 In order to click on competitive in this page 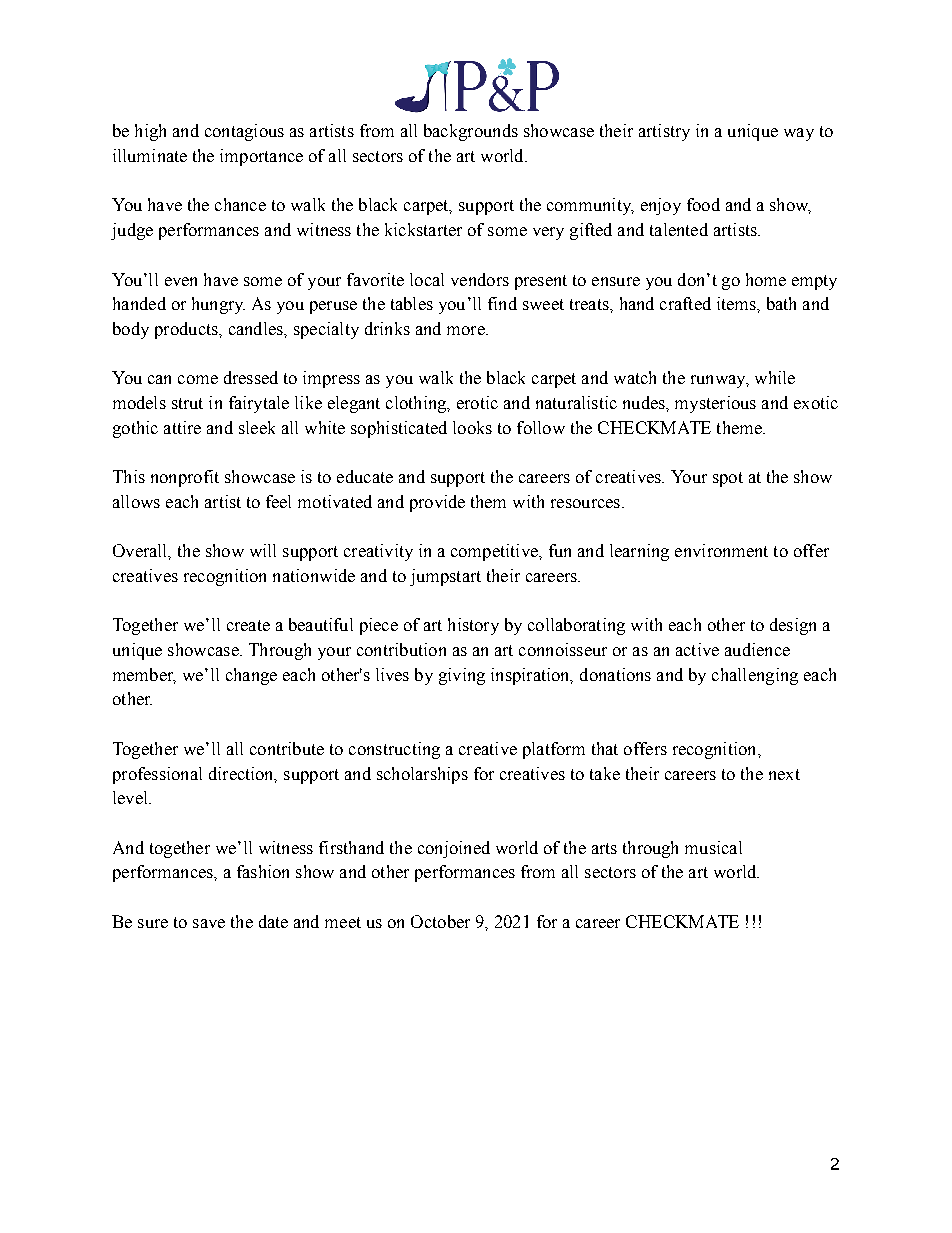, I will do `click(495, 552)`.
